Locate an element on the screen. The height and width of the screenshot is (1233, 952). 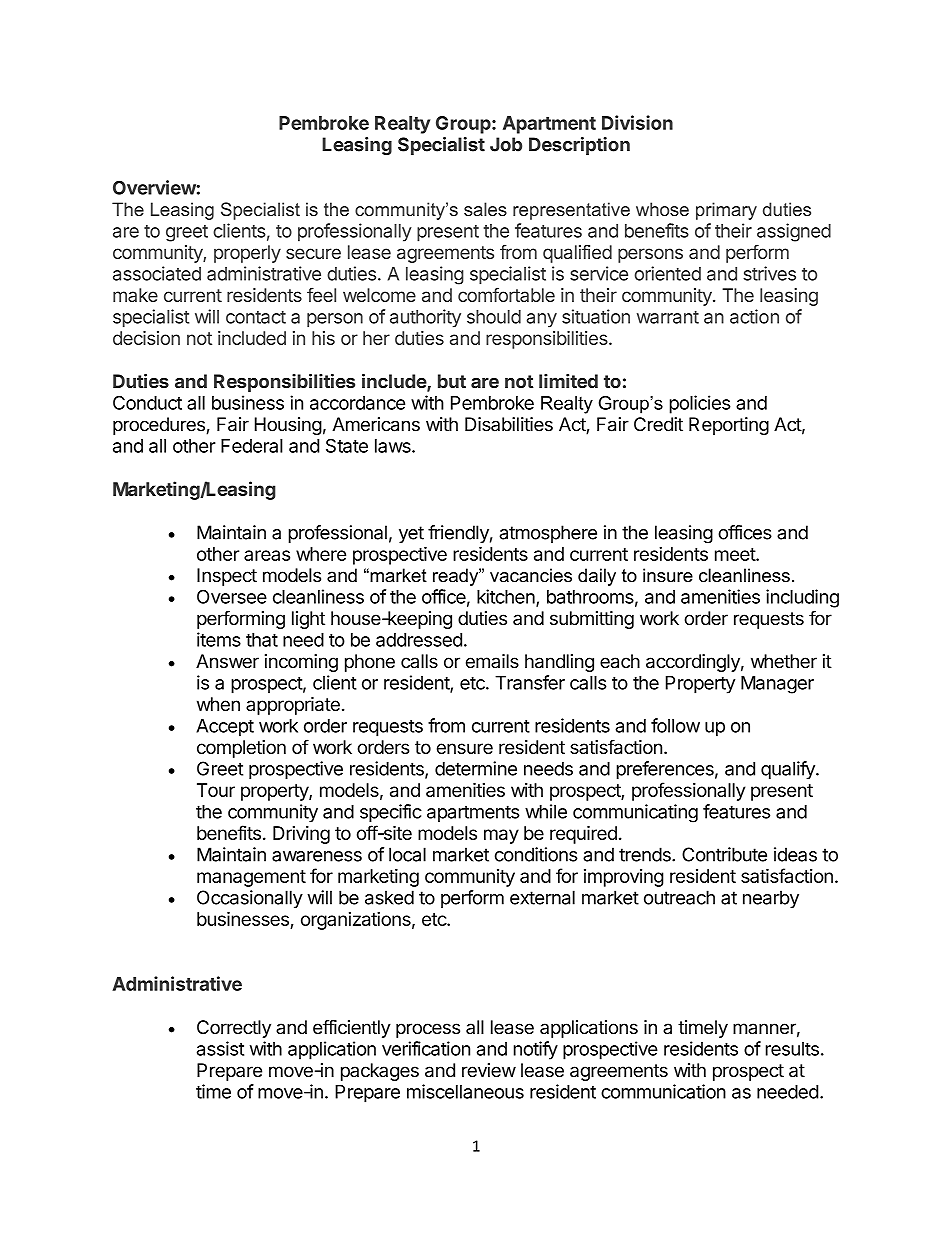
review is located at coordinates (489, 1070).
